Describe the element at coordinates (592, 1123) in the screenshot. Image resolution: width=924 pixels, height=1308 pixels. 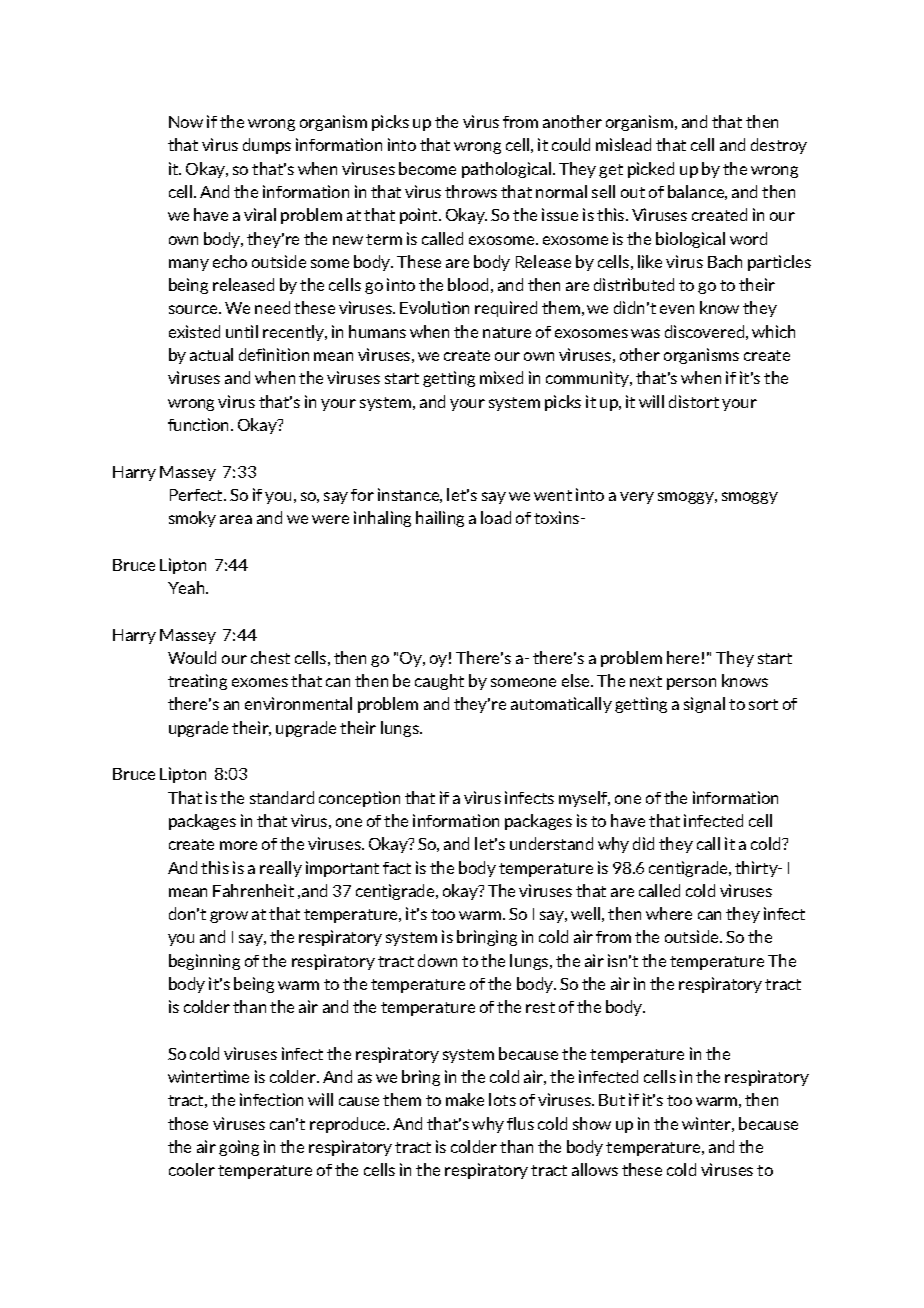
I see `show` at that location.
